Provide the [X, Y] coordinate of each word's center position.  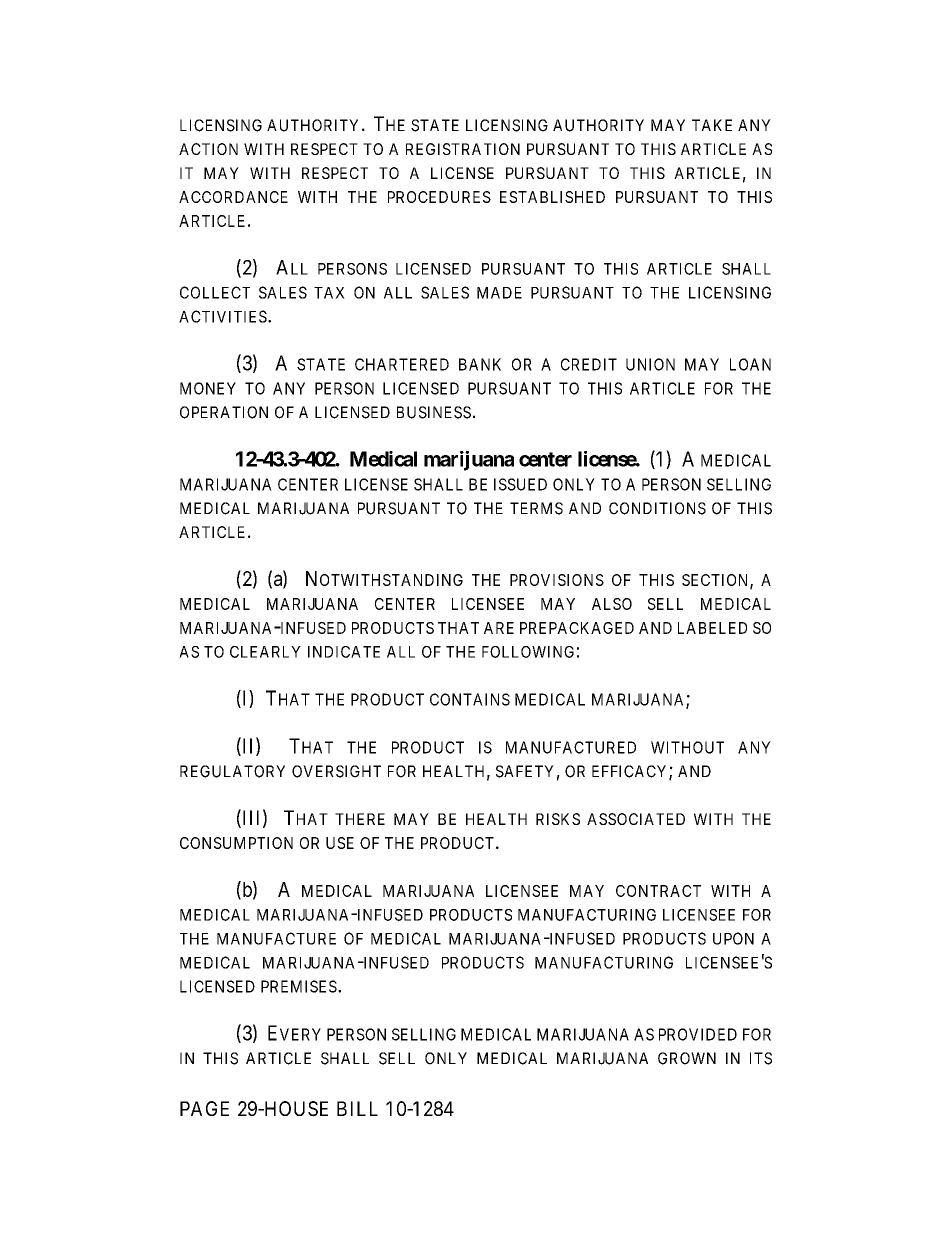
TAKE [712, 125]
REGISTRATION [463, 149]
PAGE [204, 1108]
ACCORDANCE [233, 197]
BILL [357, 1108]
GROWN [687, 1058]
